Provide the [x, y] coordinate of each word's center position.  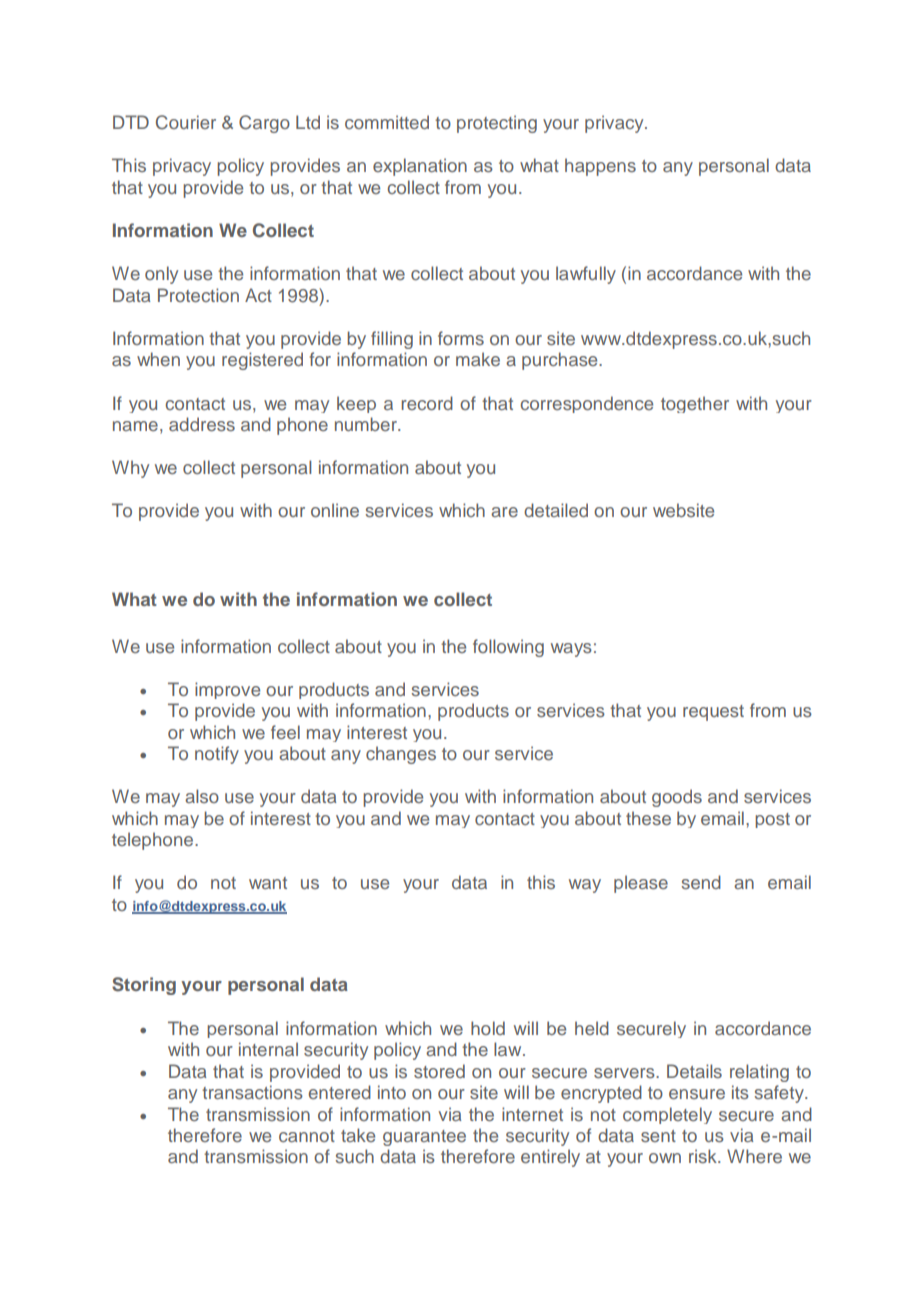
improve [227, 690]
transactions [252, 1092]
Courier [186, 122]
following [508, 648]
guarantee [424, 1138]
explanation [420, 167]
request [713, 713]
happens [600, 167]
